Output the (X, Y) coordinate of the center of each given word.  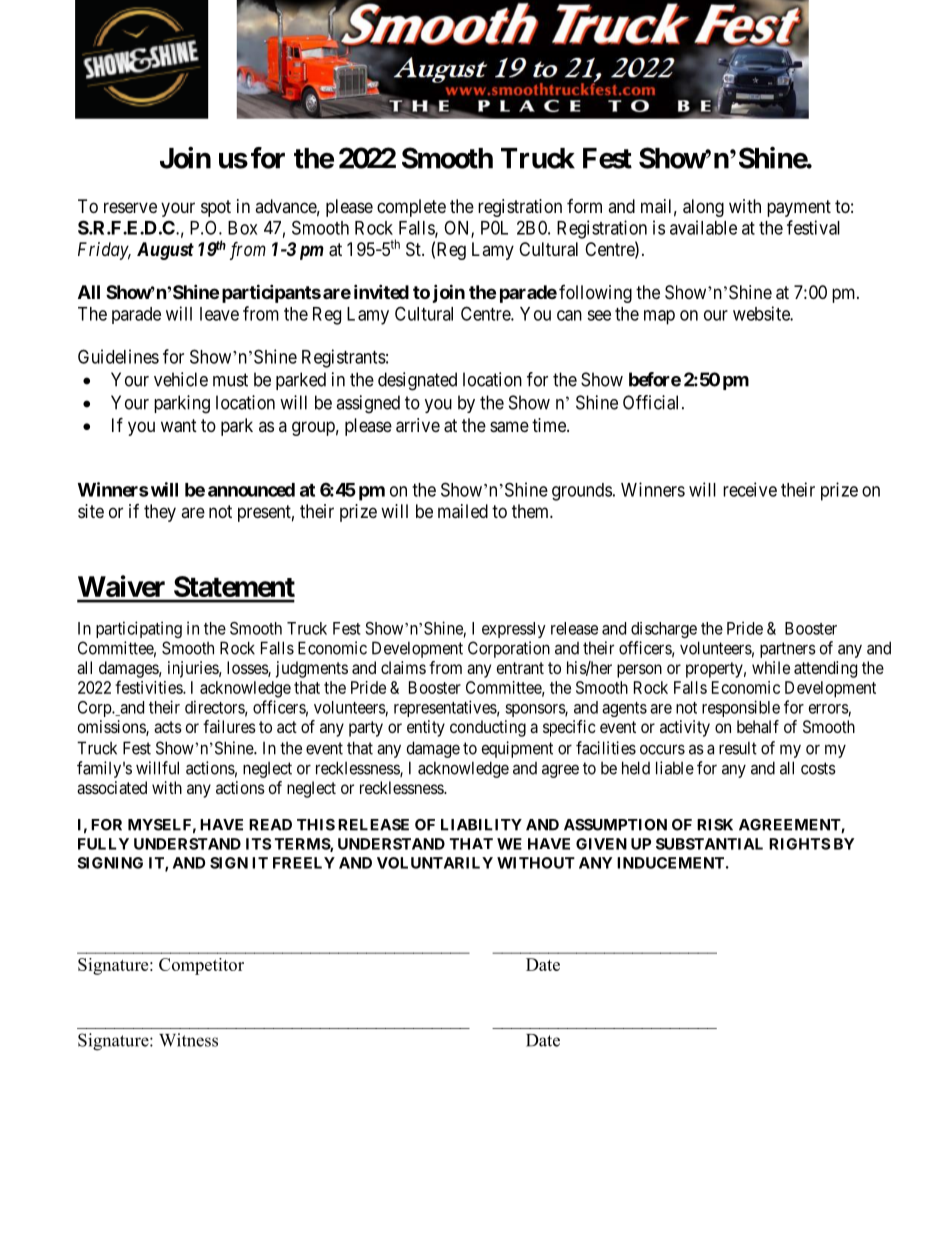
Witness (188, 1040)
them (531, 511)
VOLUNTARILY (435, 863)
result (738, 748)
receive (750, 489)
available (703, 227)
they (160, 513)
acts (168, 727)
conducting (488, 728)
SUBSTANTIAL (709, 844)
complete (411, 208)
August (165, 251)
